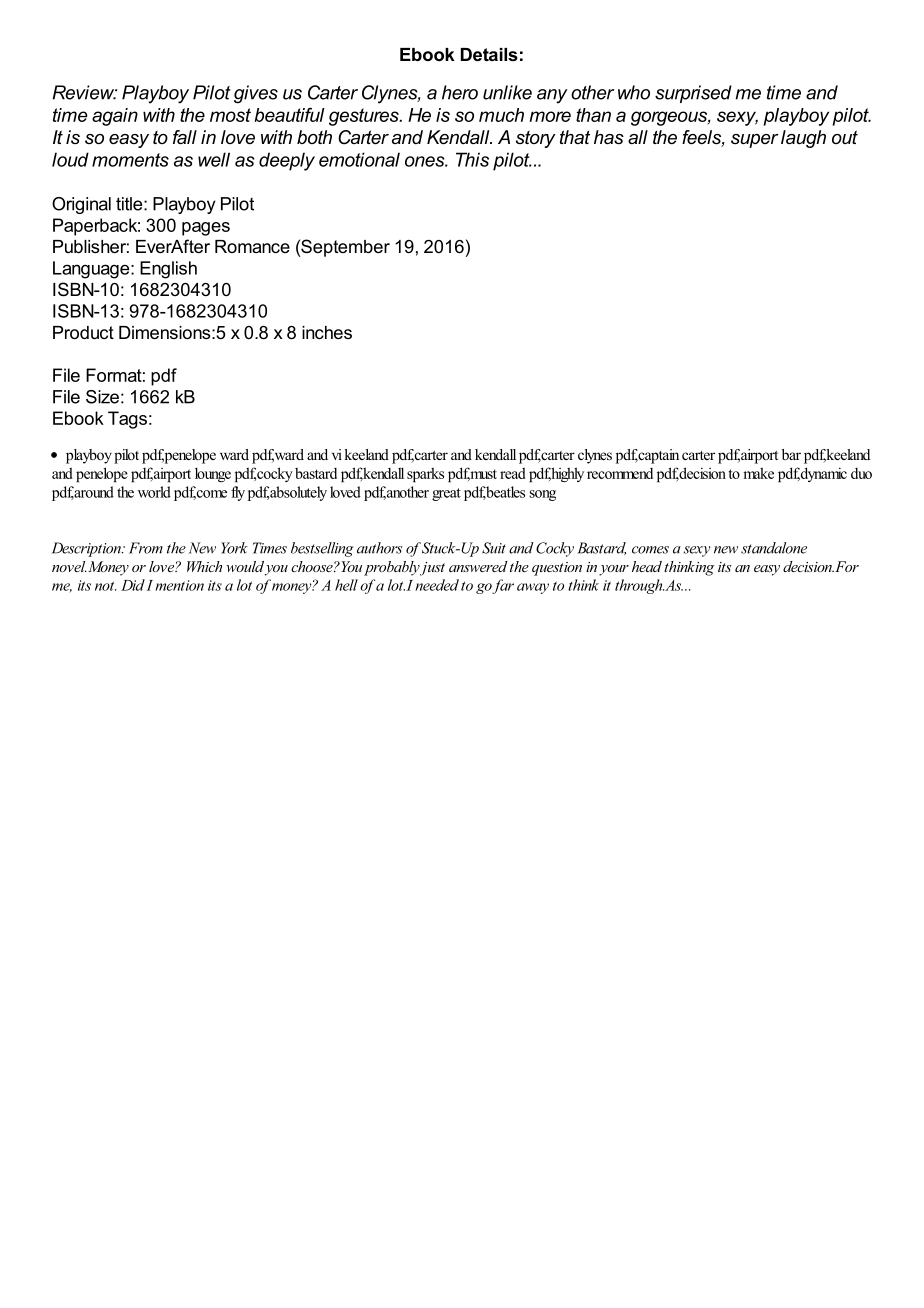 The width and height of the screenshot is (924, 1308). I want to click on read, so click(513, 473).
